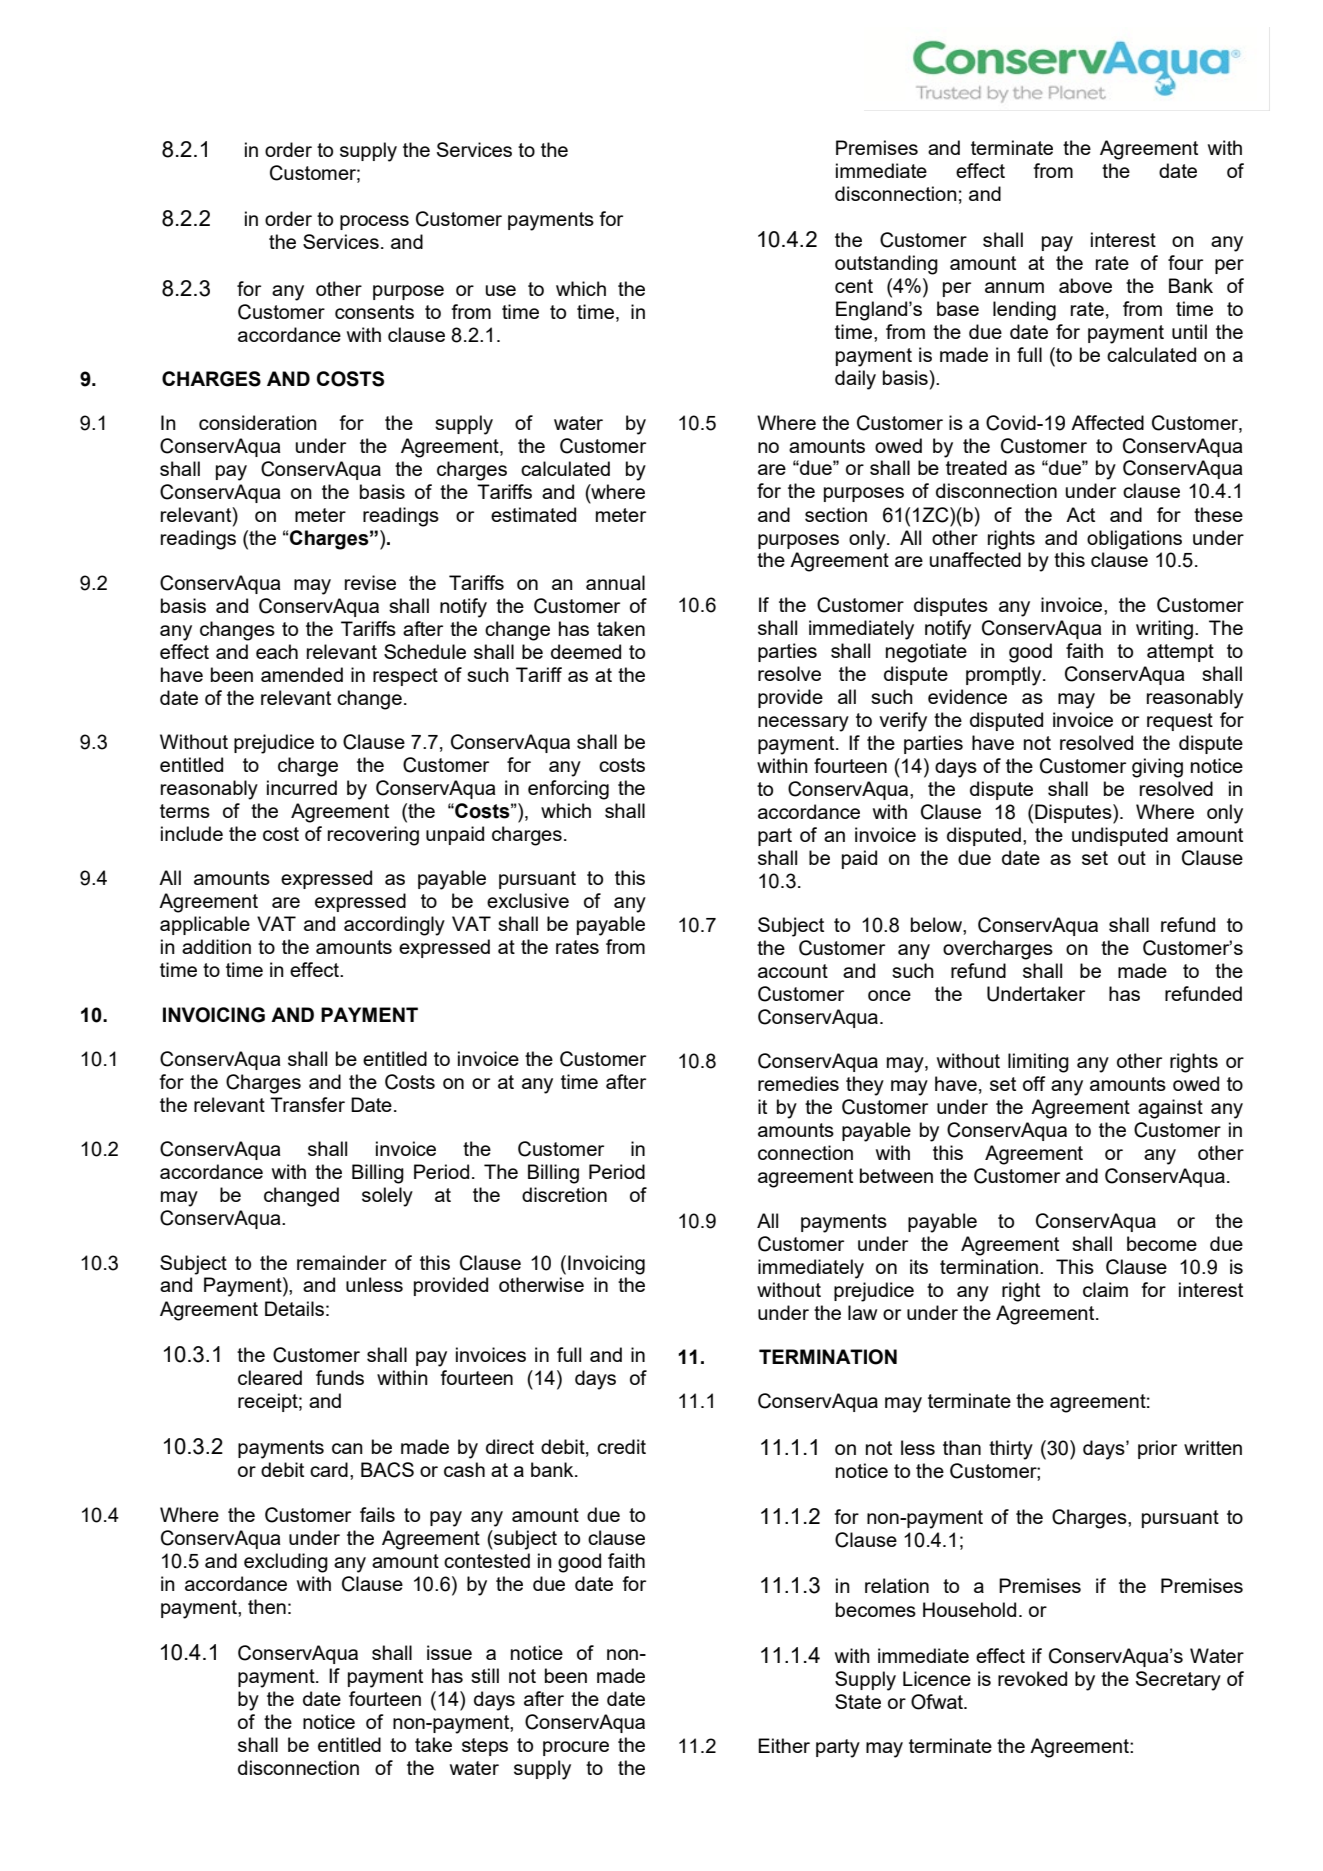 This document has width=1323, height=1871. What do you see at coordinates (854, 286) in the document?
I see `cent` at bounding box center [854, 286].
